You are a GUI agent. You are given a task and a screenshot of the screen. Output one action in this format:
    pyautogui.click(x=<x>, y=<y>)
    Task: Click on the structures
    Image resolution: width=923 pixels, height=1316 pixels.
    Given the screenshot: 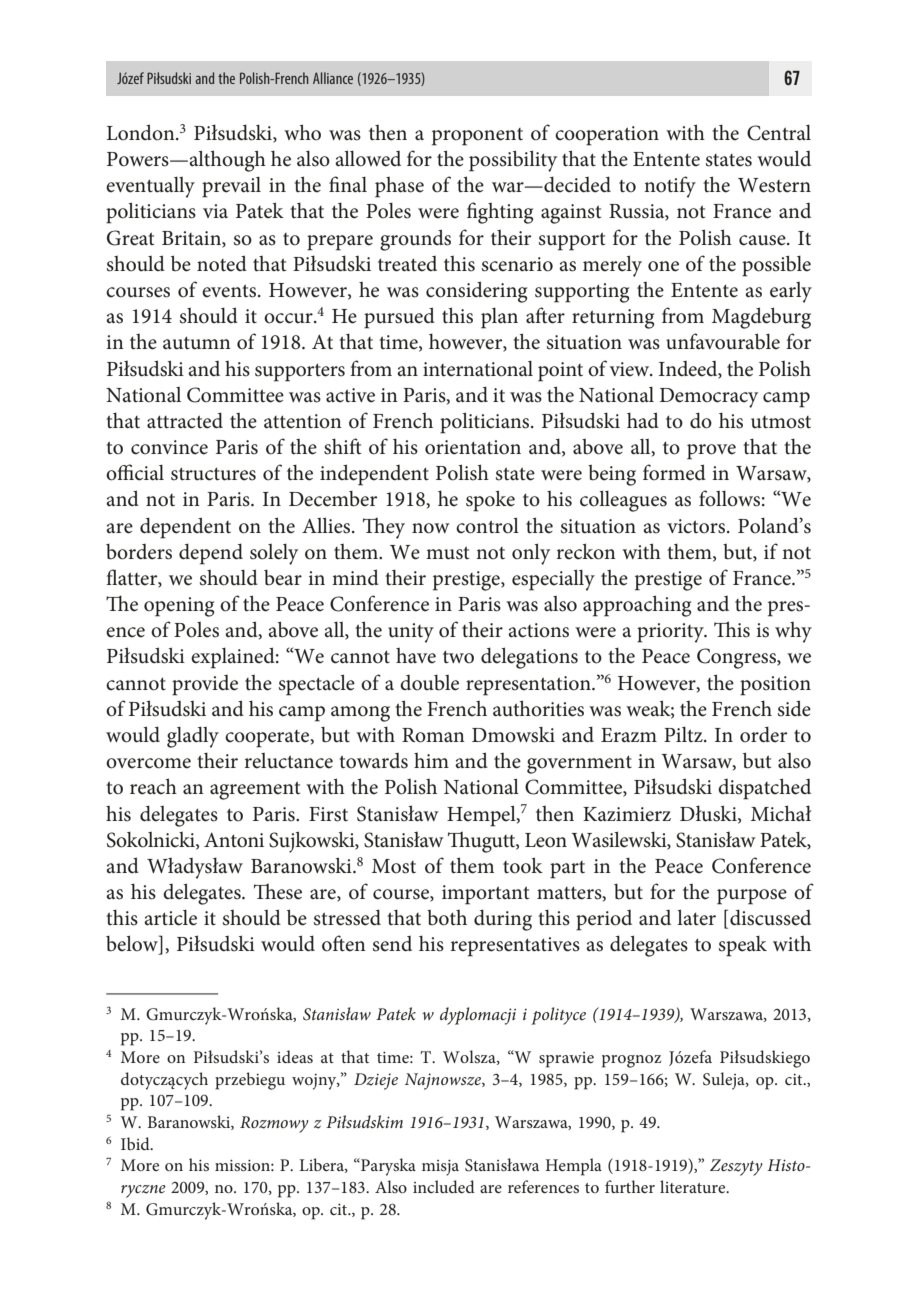 What is the action you would take?
    pyautogui.click(x=213, y=474)
